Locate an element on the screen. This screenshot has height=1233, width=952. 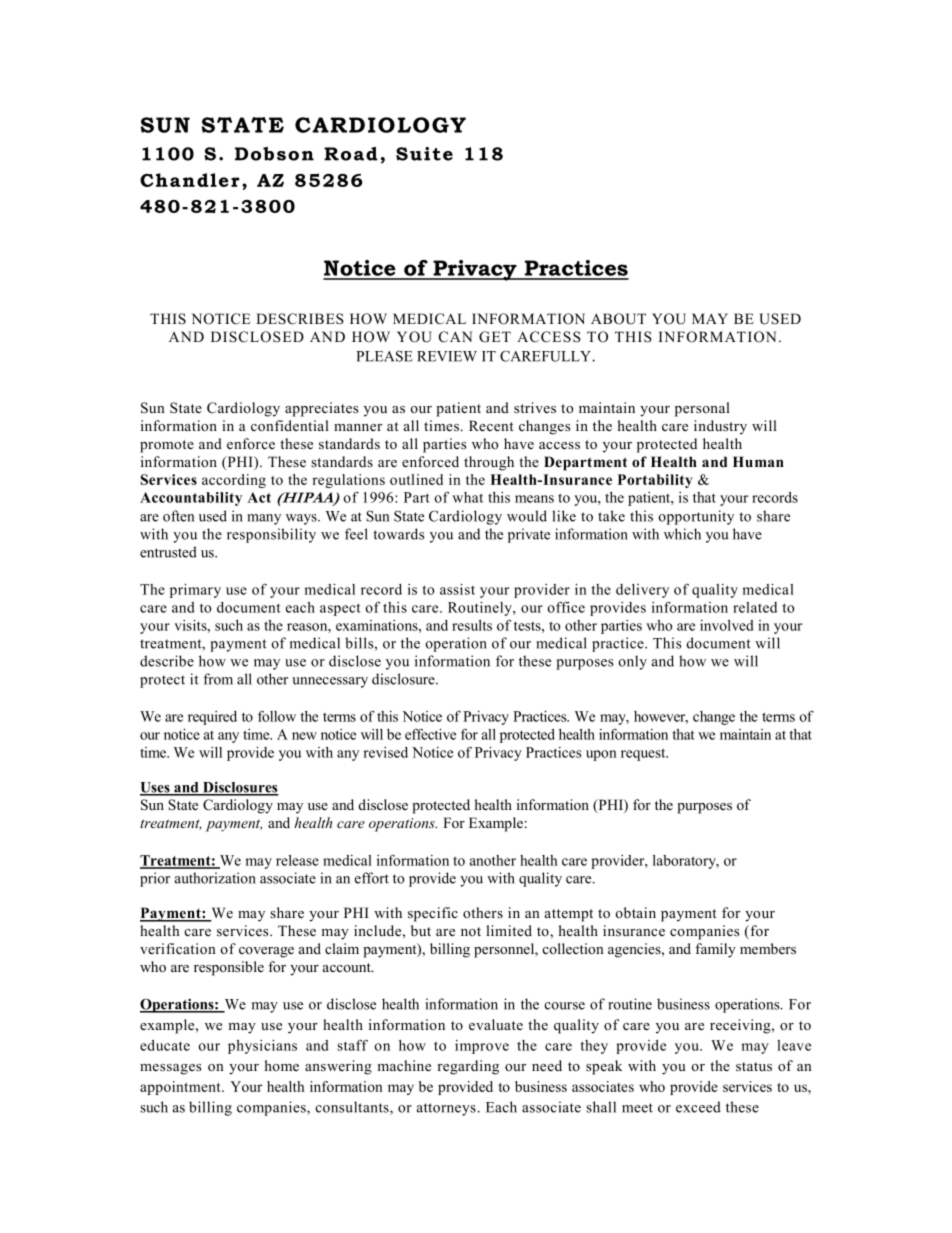
request is located at coordinates (644, 754).
